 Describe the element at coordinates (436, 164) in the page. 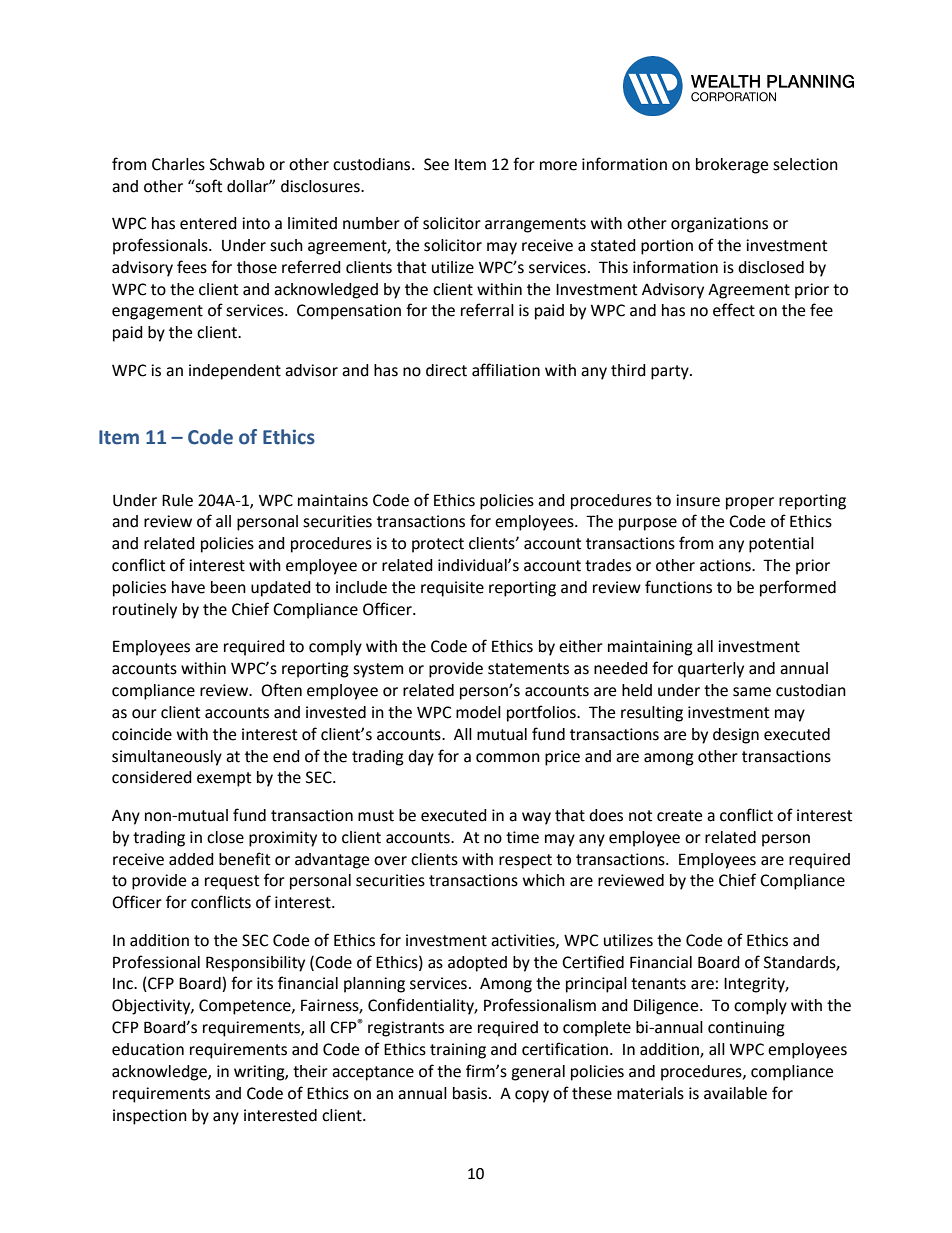

I see `See` at that location.
